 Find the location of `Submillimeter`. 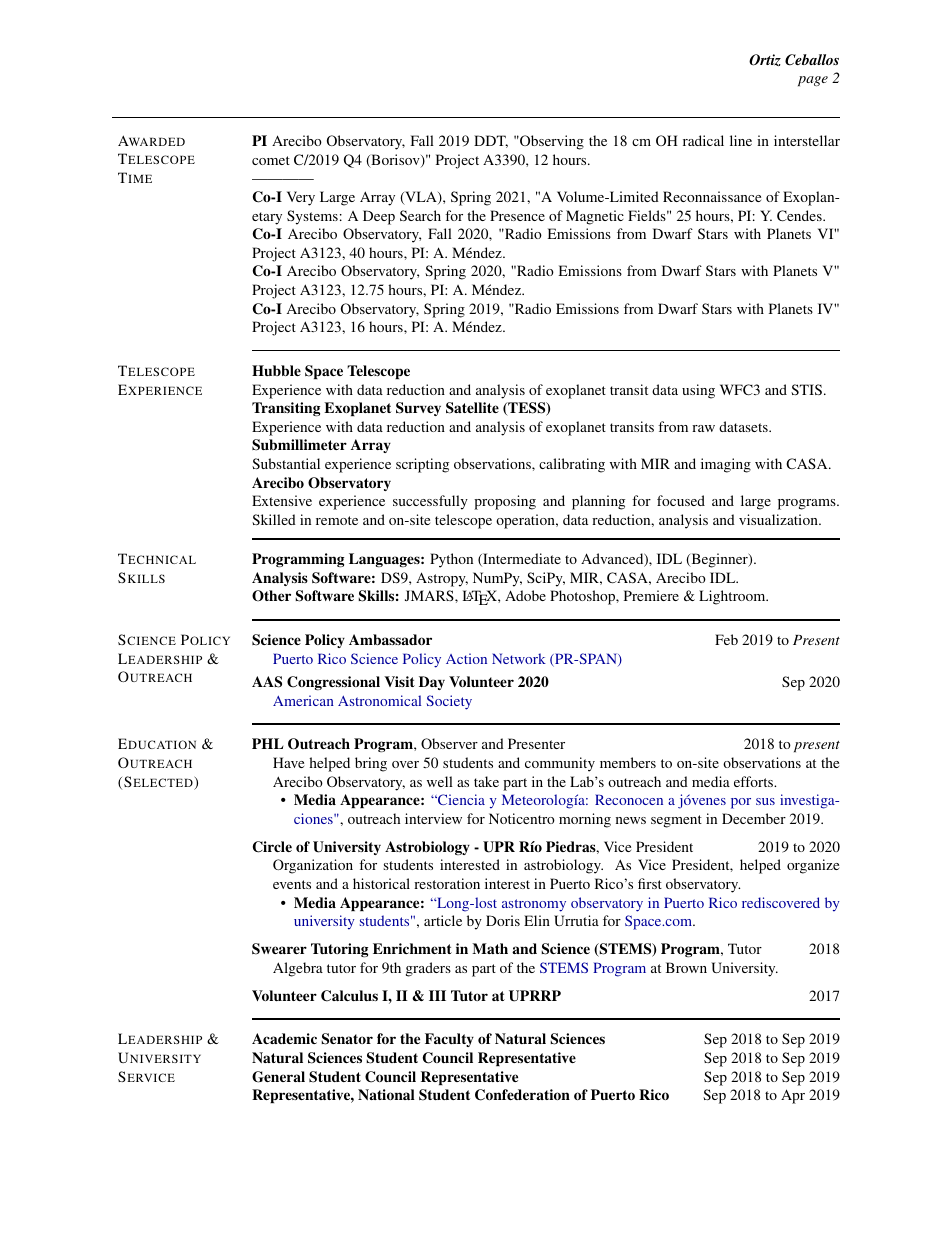

Submillimeter is located at coordinates (299, 445).
